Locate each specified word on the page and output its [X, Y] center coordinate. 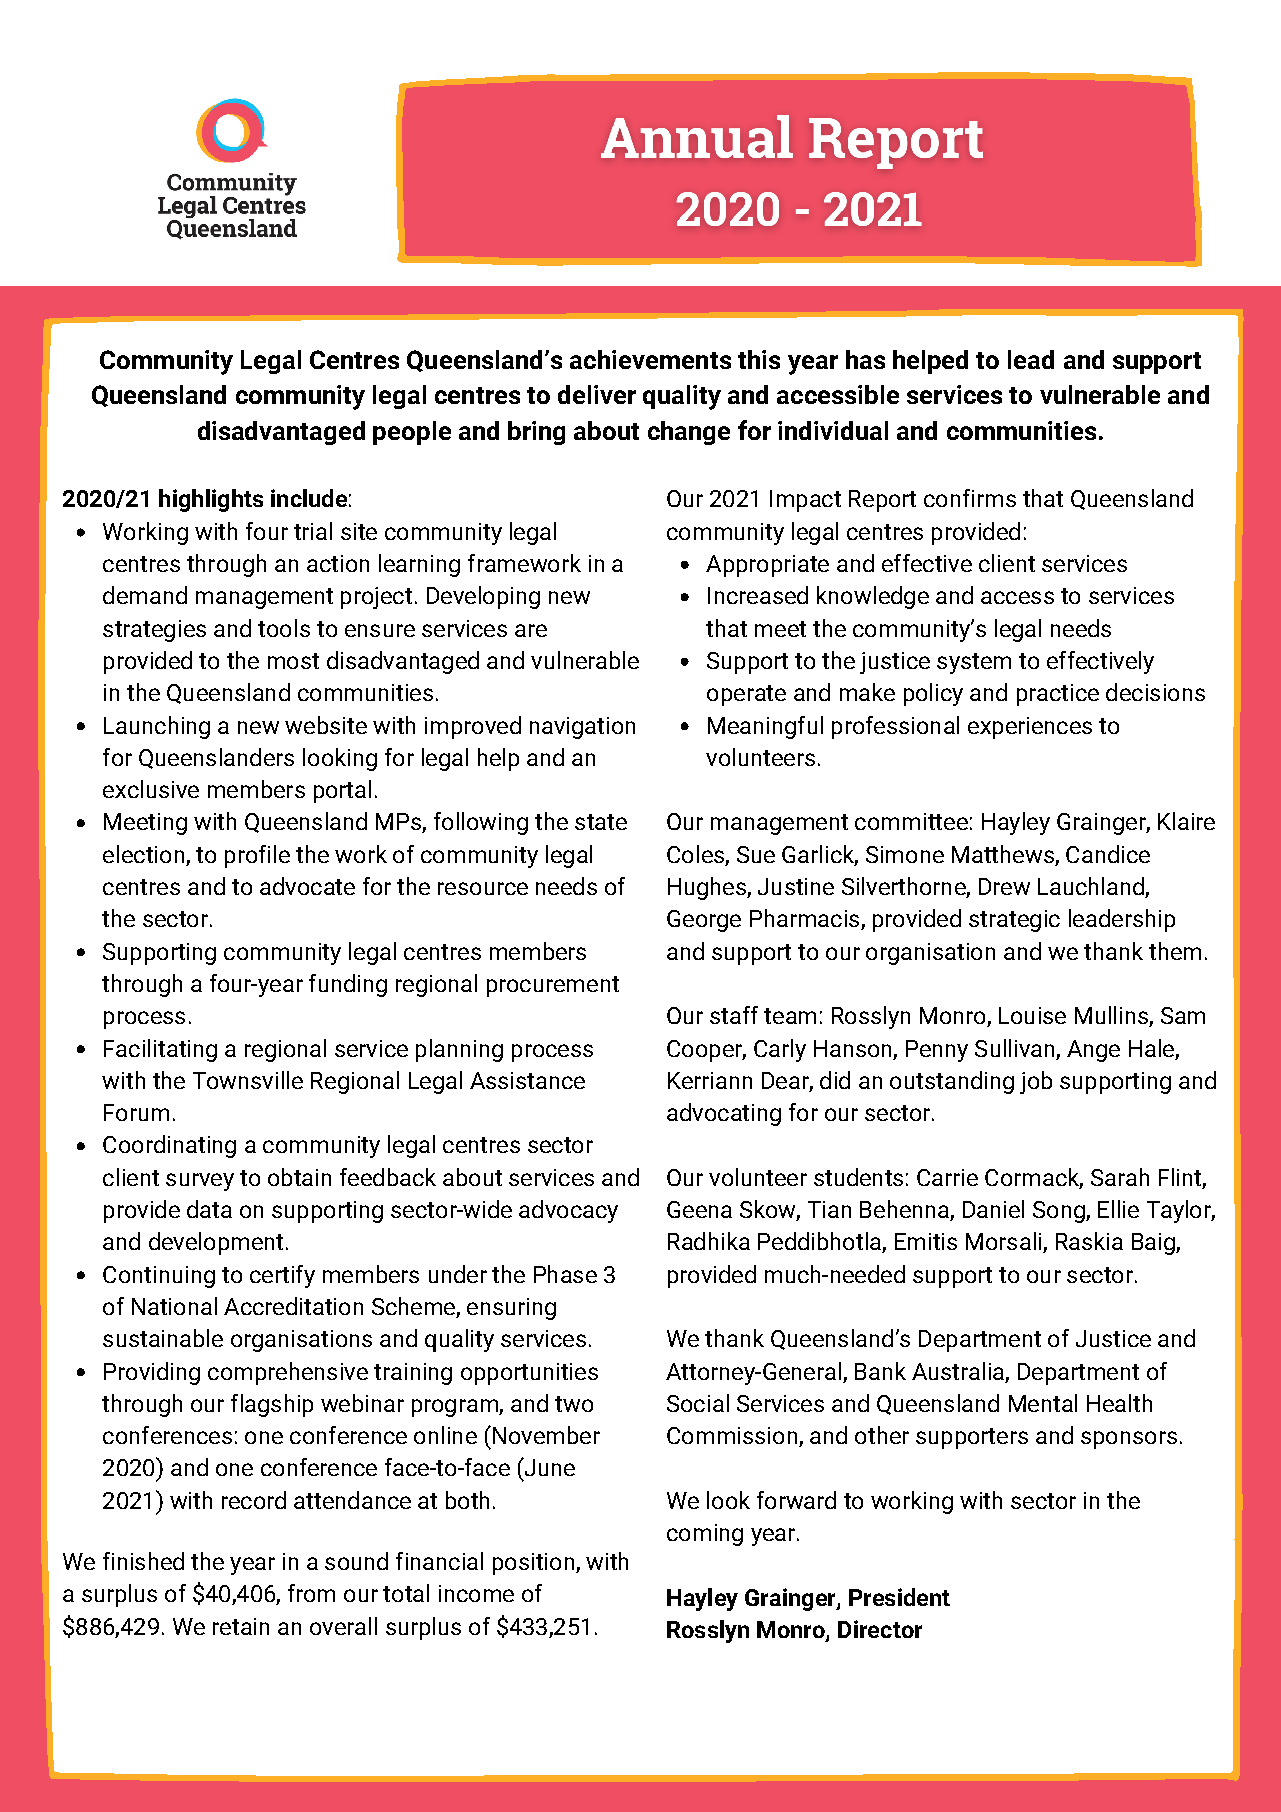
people [412, 433]
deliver [597, 394]
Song [1060, 1212]
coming [705, 1535]
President [899, 1597]
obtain [299, 1177]
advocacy [568, 1211]
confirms [970, 498]
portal [342, 791]
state [601, 822]
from [311, 1593]
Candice [1108, 854]
